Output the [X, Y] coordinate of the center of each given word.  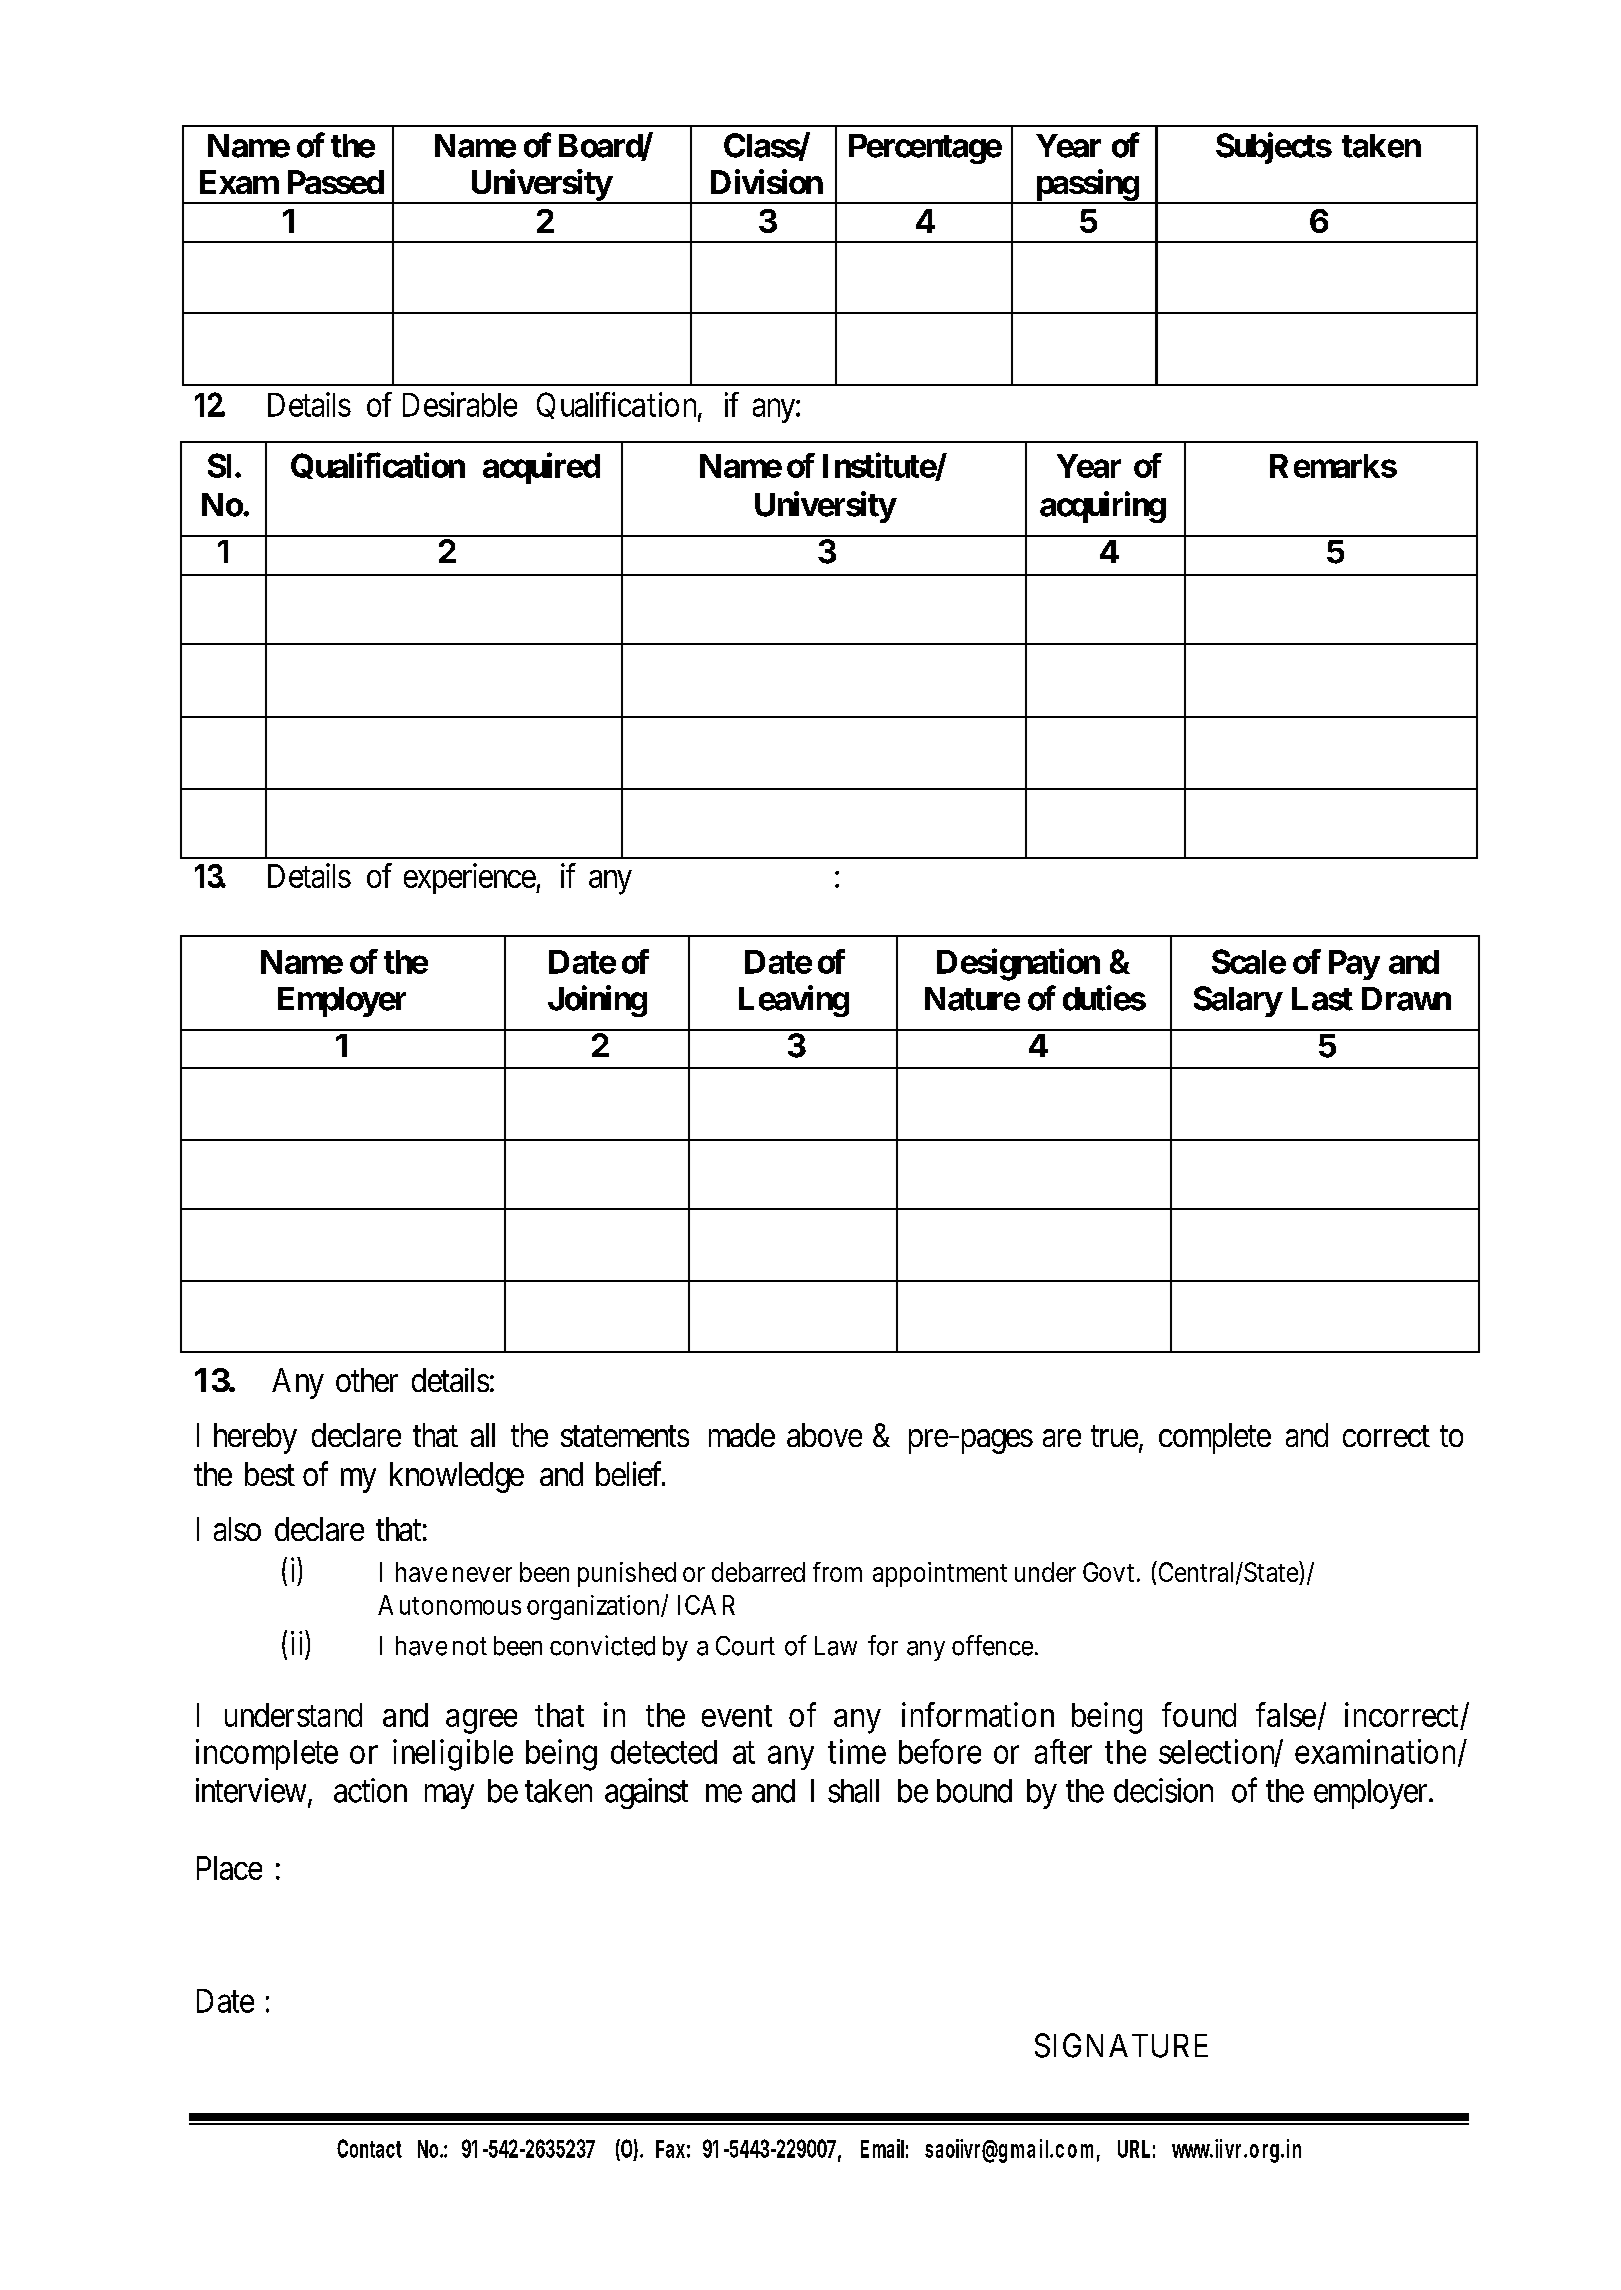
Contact [369, 2148]
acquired [541, 468]
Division [767, 181]
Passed [336, 182]
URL [1134, 2149]
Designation [1018, 965]
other [367, 1380]
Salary [1238, 1001]
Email [882, 2148]
